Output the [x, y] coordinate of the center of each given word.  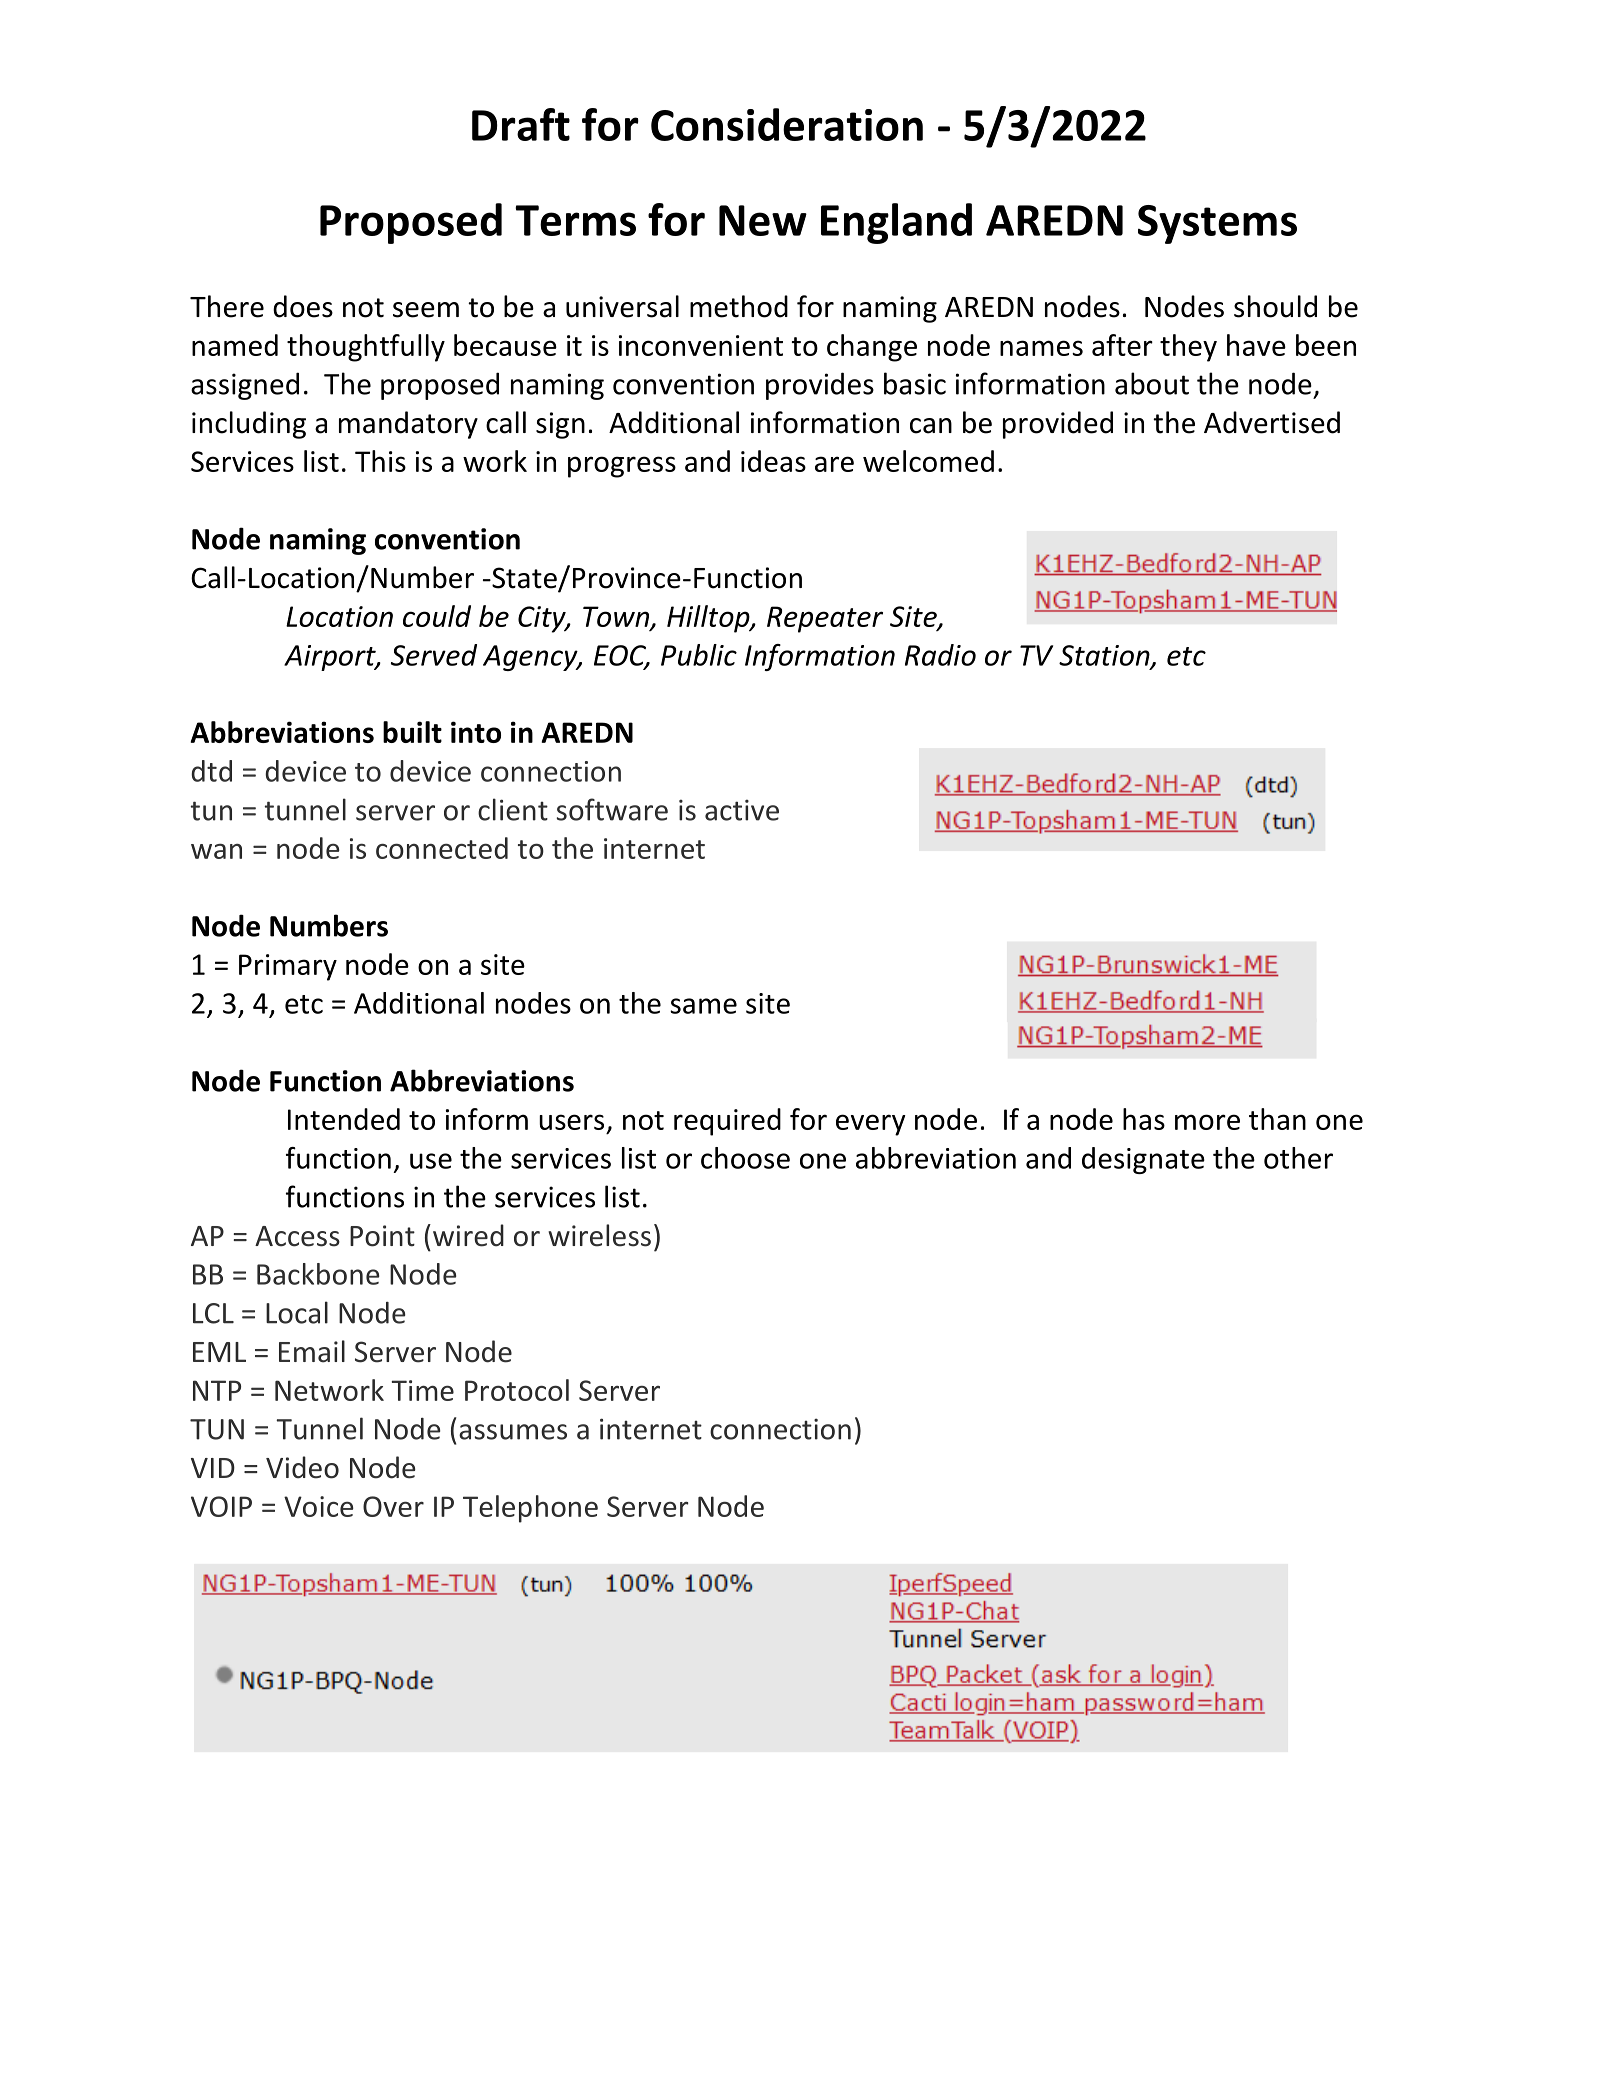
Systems [1217, 224]
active [742, 810]
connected [442, 848]
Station [1105, 656]
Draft [521, 124]
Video [302, 1467]
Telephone [530, 1509]
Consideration [787, 124]
